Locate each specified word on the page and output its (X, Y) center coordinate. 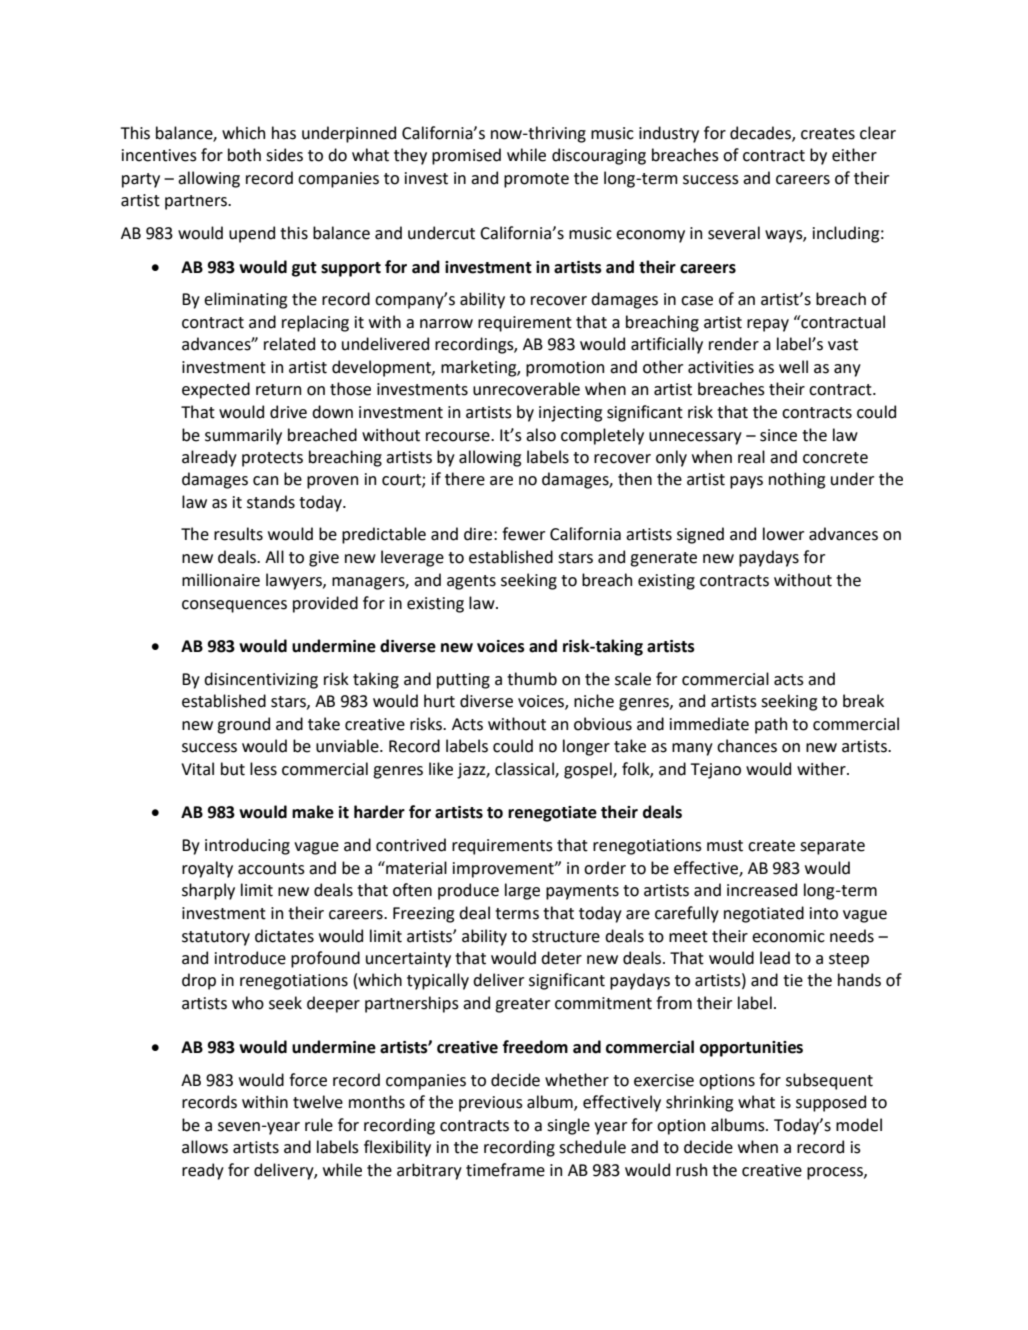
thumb (532, 679)
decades (761, 133)
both (244, 155)
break (863, 701)
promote (536, 180)
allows (205, 1147)
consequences (234, 606)
